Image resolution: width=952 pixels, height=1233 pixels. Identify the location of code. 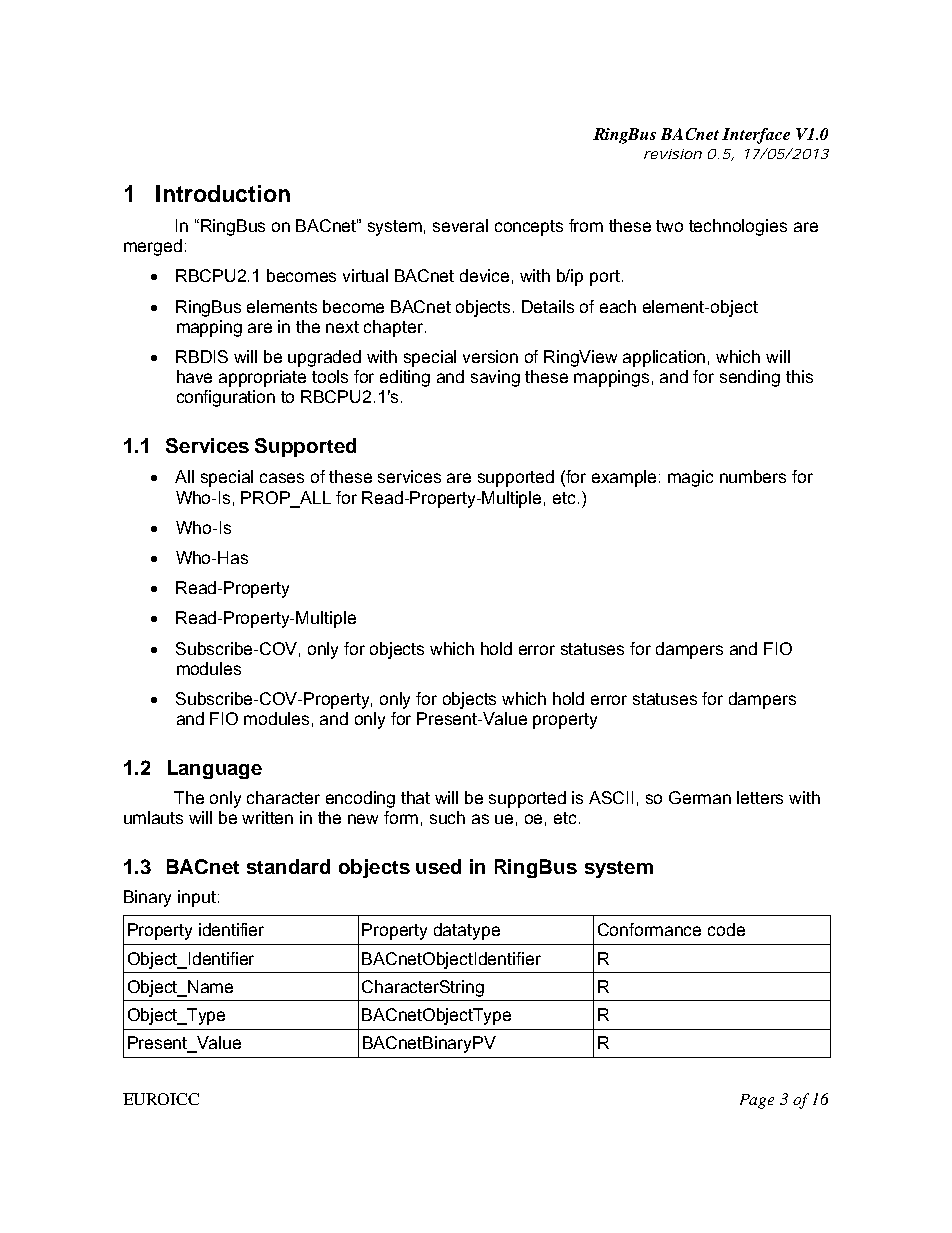
(726, 929).
